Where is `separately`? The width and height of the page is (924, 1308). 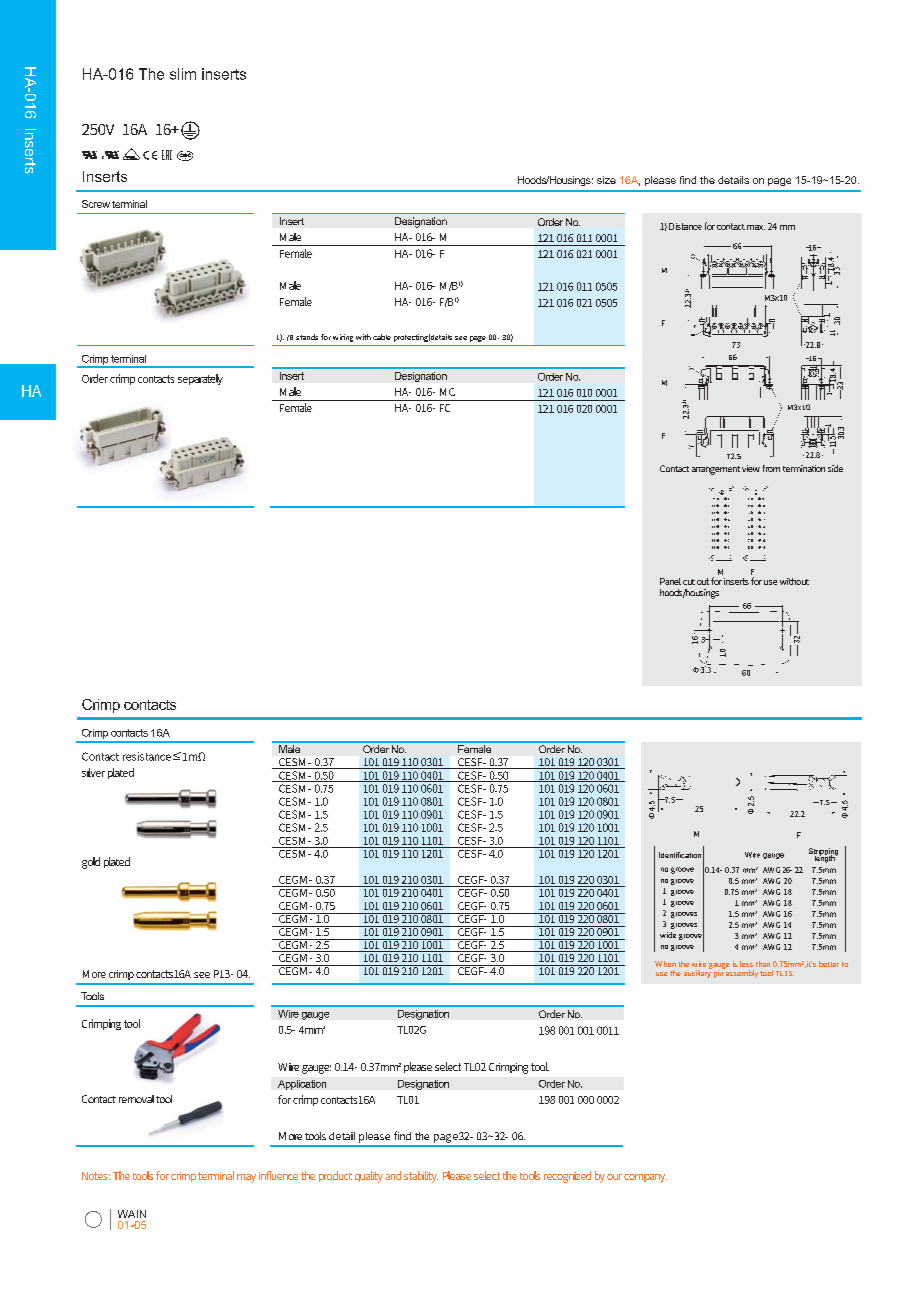
separately is located at coordinates (200, 379).
